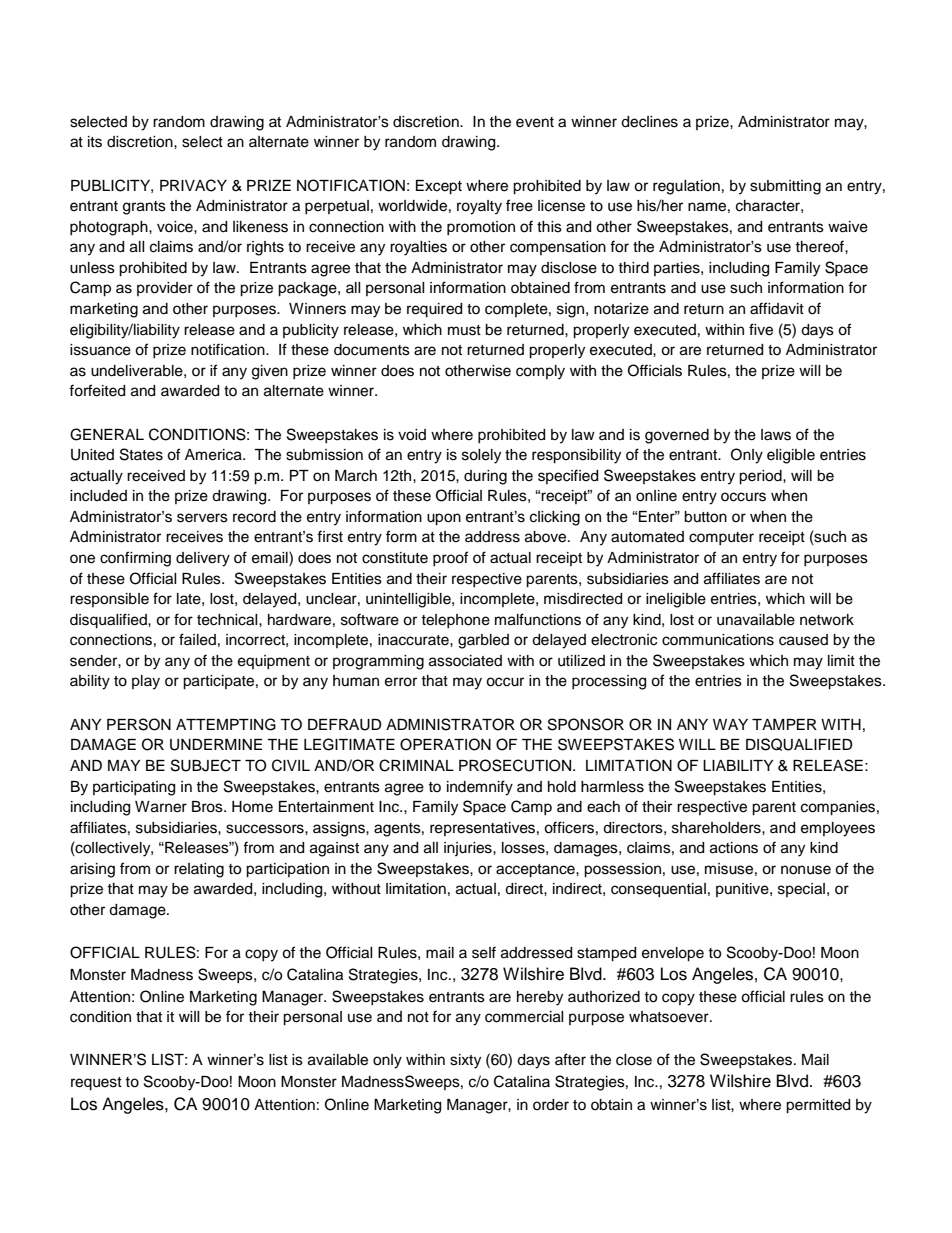 Image resolution: width=952 pixels, height=1233 pixels. What do you see at coordinates (197, 639) in the screenshot?
I see `failed` at bounding box center [197, 639].
